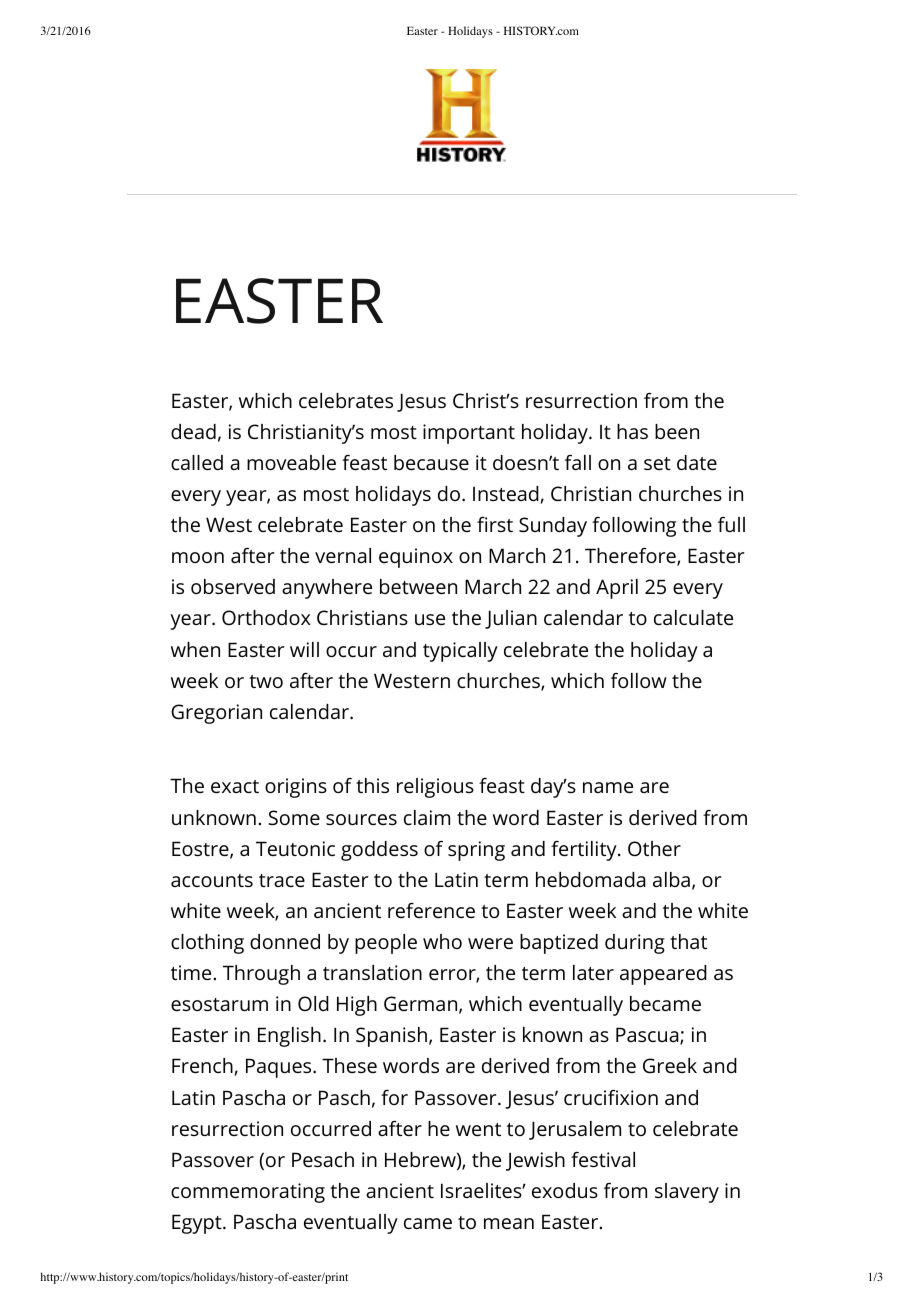  I want to click on typically, so click(460, 652).
